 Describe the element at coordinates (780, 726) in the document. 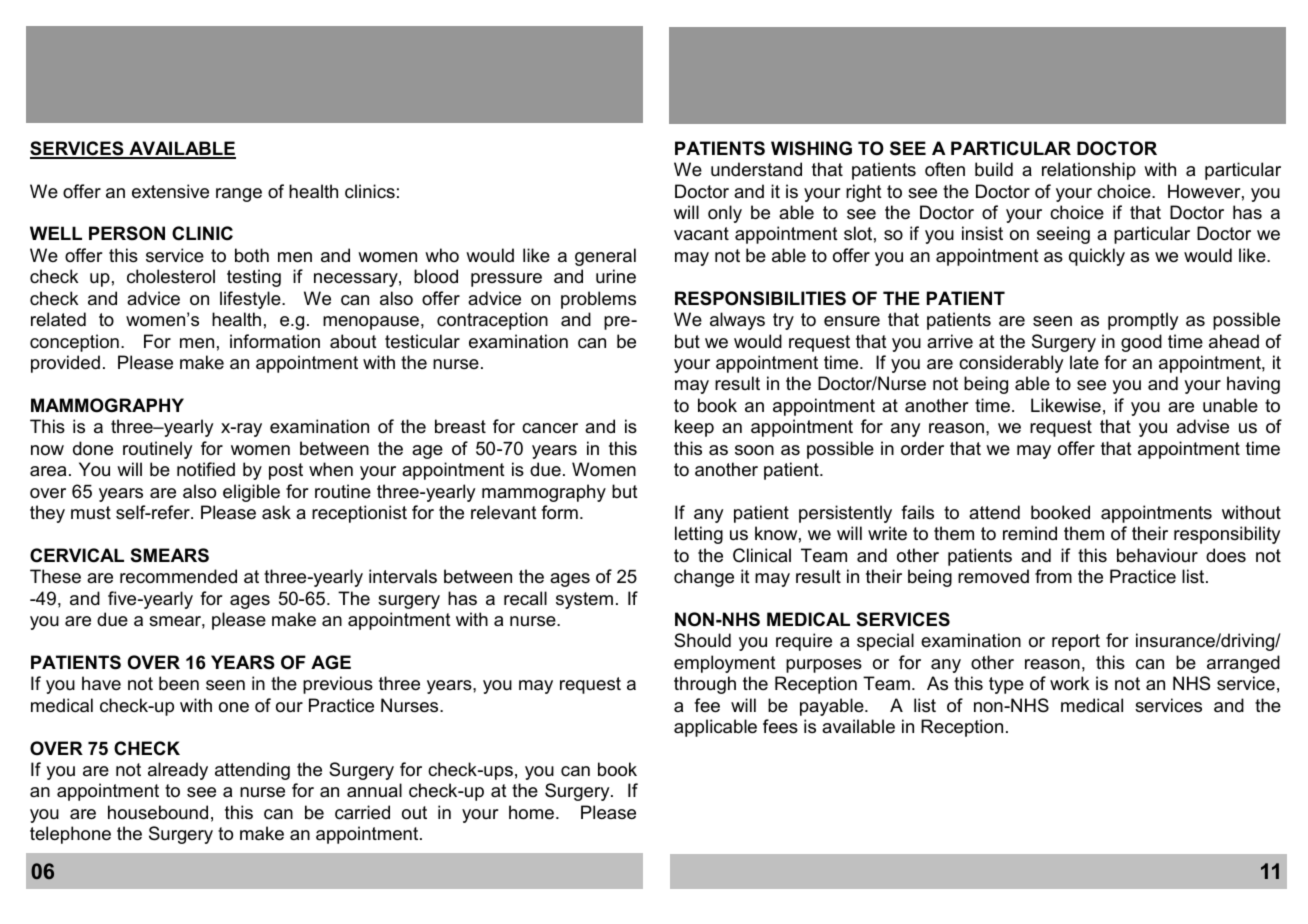

I see `fees` at that location.
